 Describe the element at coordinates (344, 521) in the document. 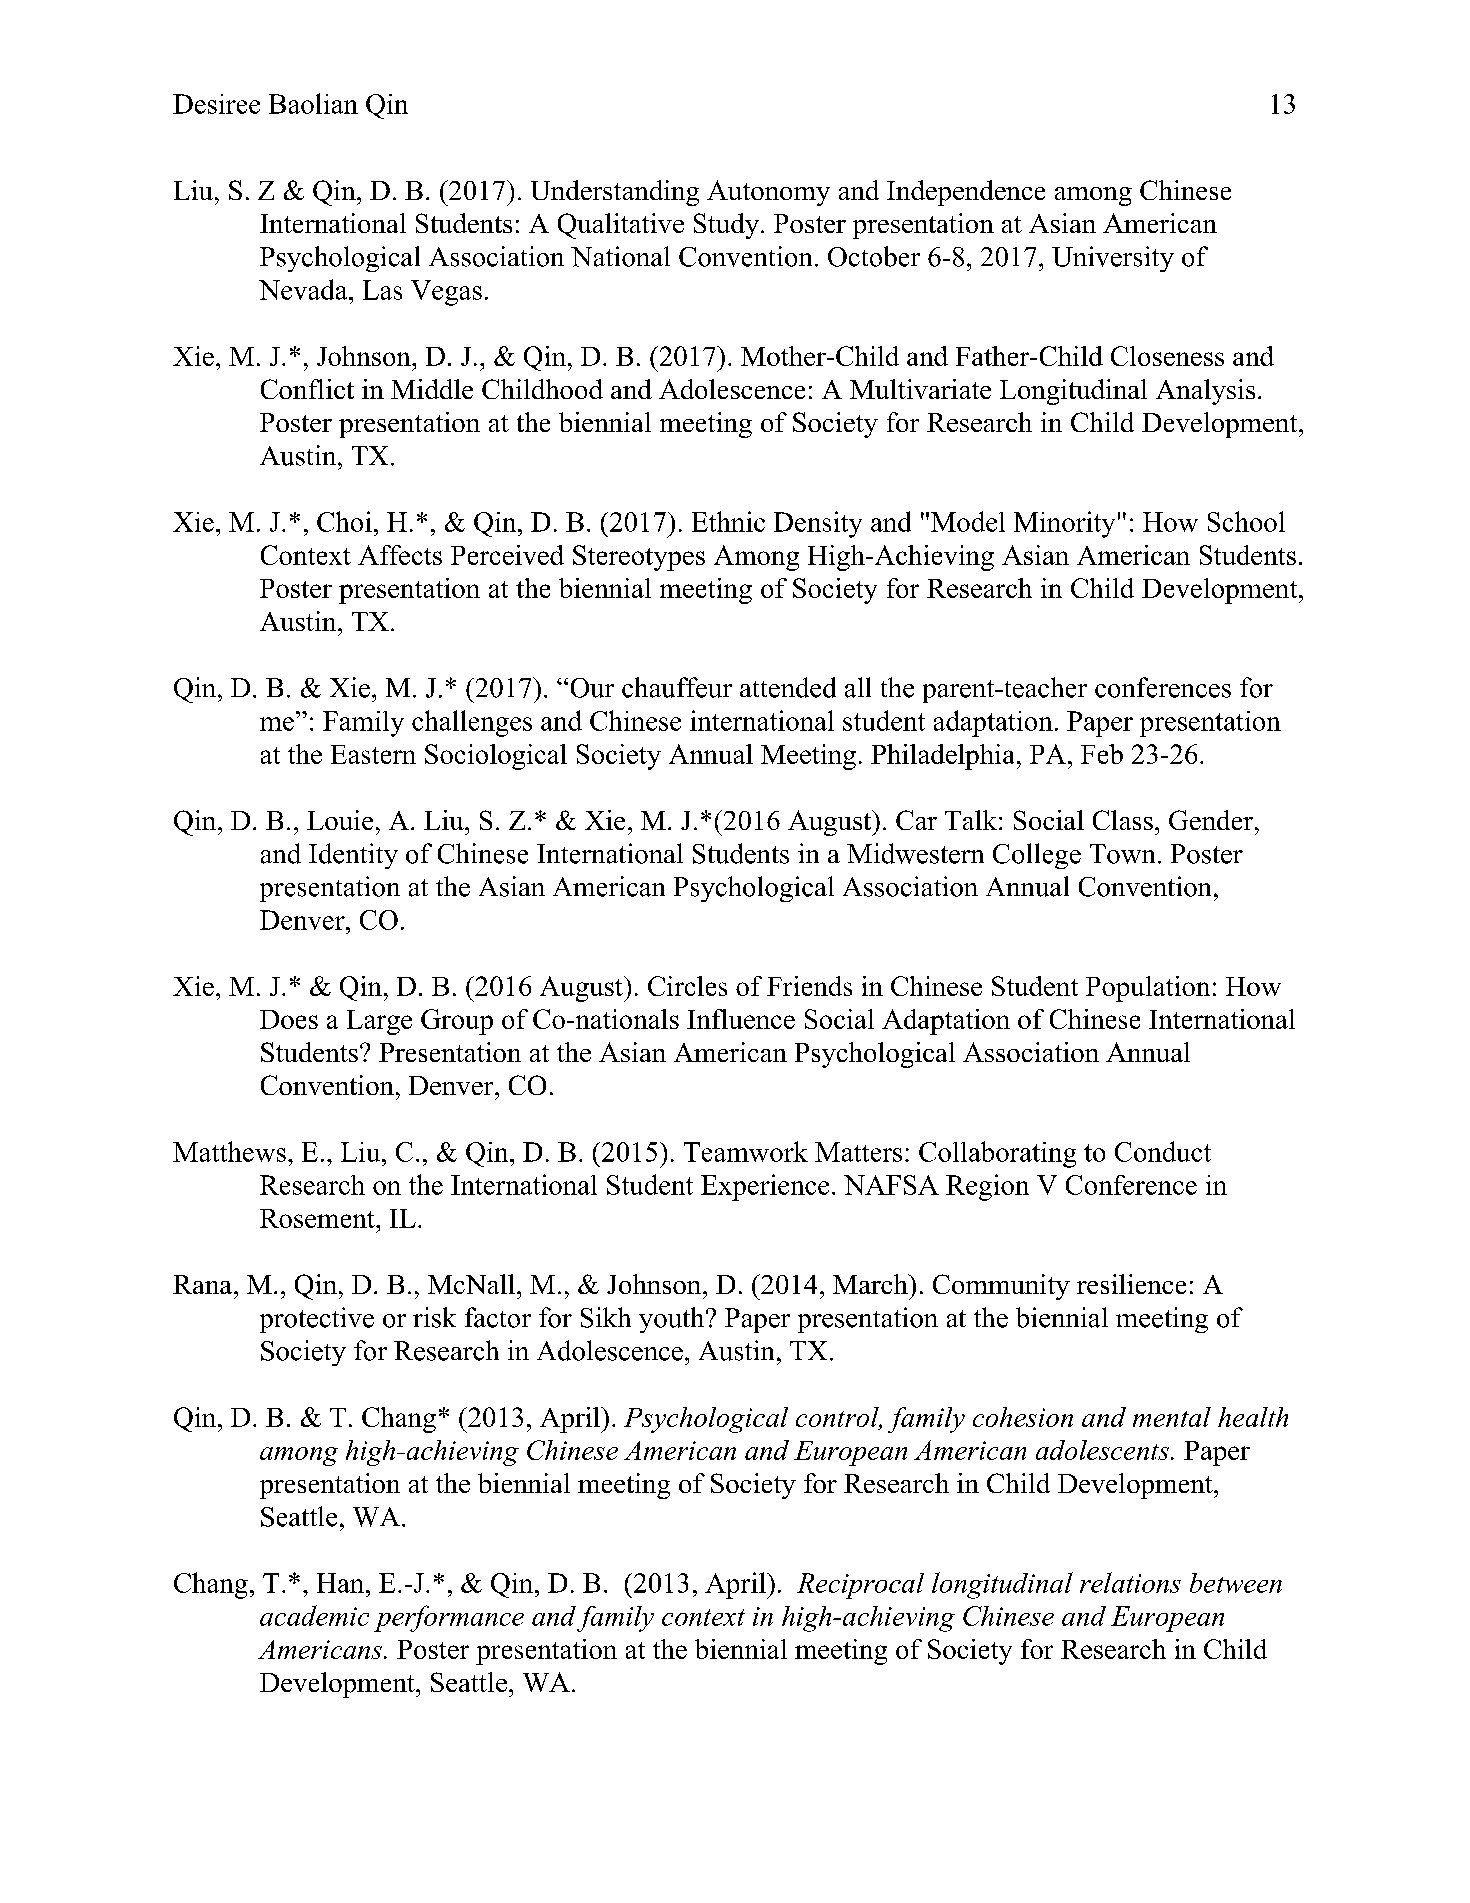

I see `Choi` at that location.
